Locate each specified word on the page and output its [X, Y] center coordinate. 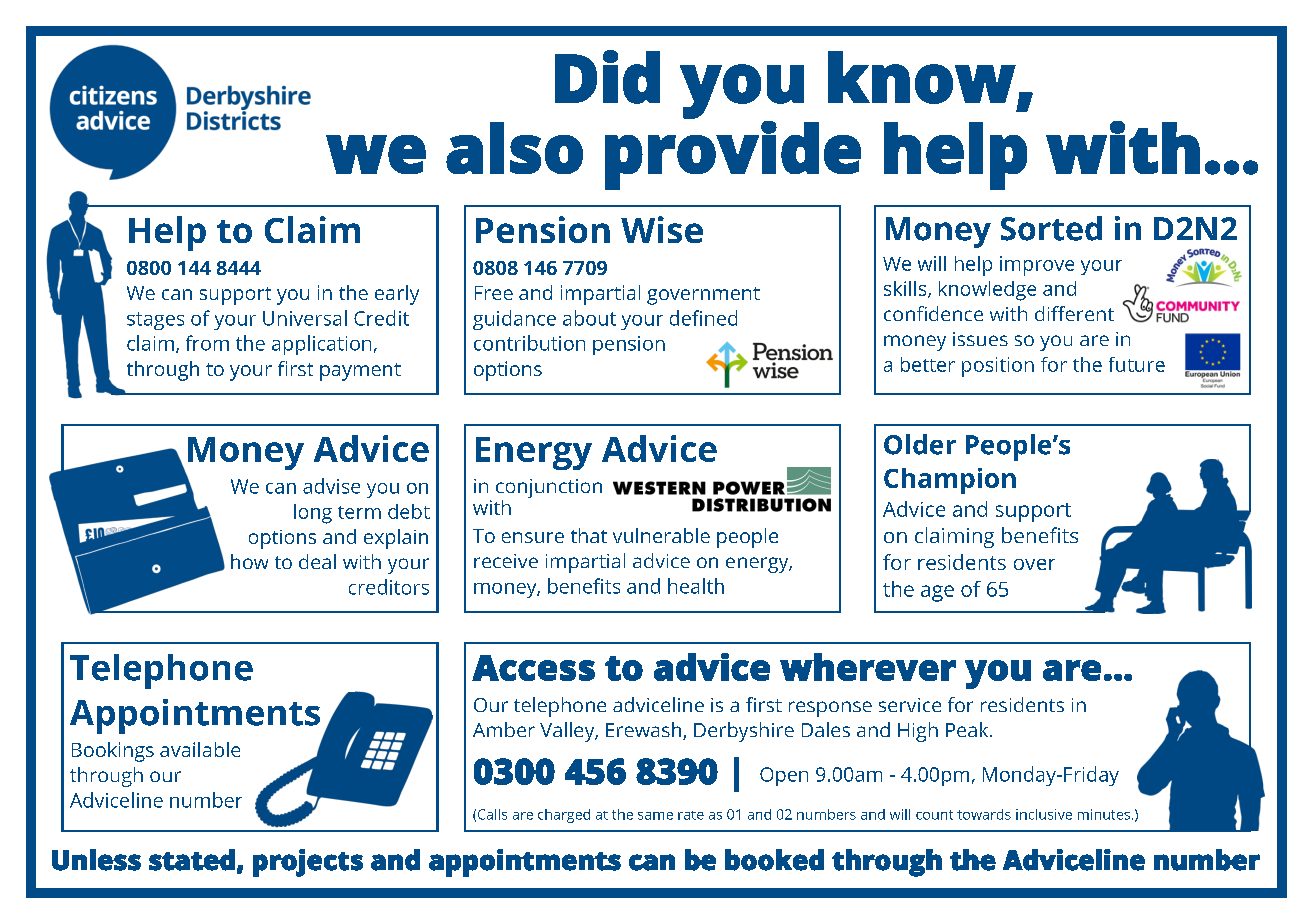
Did [607, 77]
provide [733, 154]
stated [192, 860]
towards [984, 814]
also [514, 148]
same [655, 816]
